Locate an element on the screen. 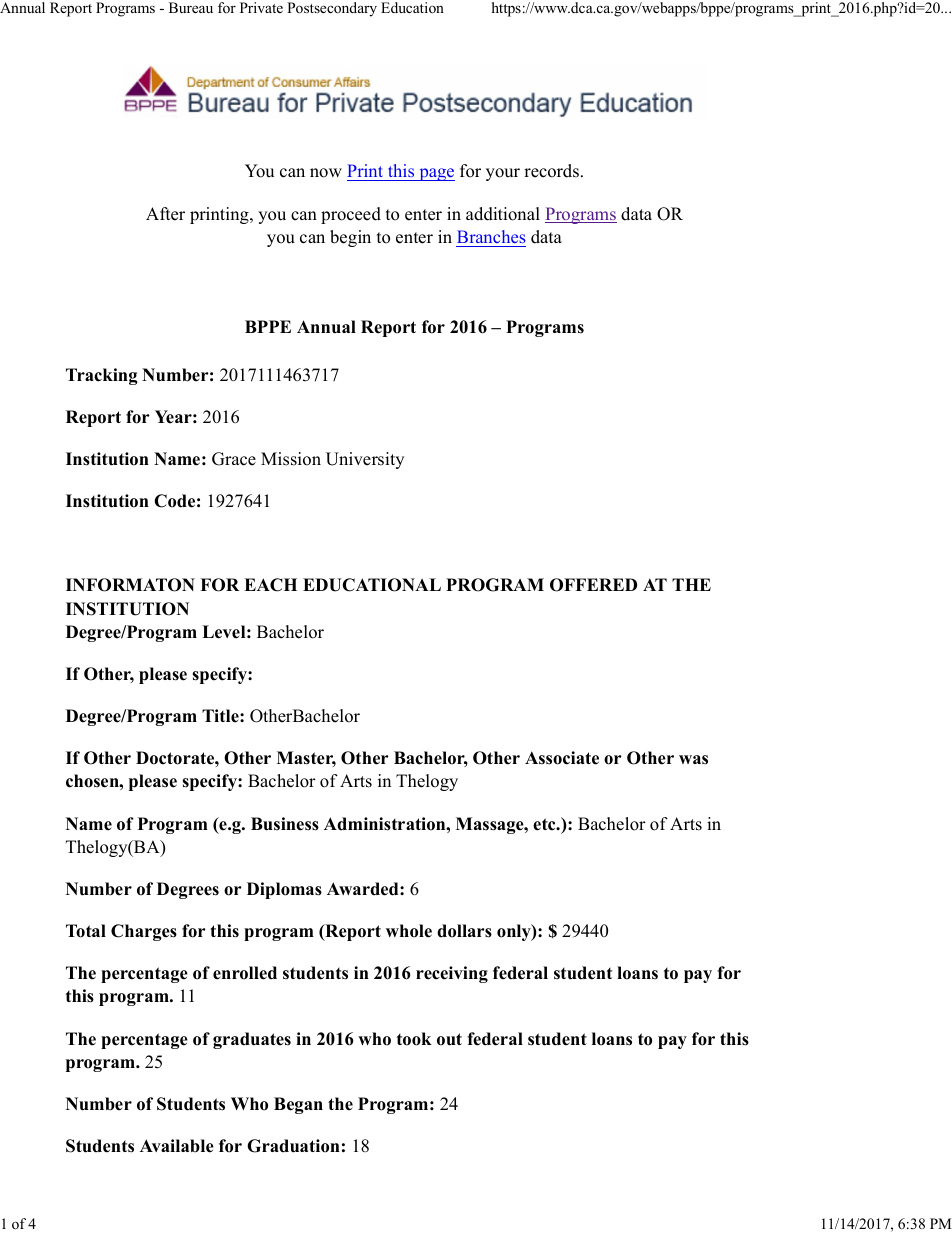 The height and width of the screenshot is (1233, 952). Charges is located at coordinates (144, 932).
